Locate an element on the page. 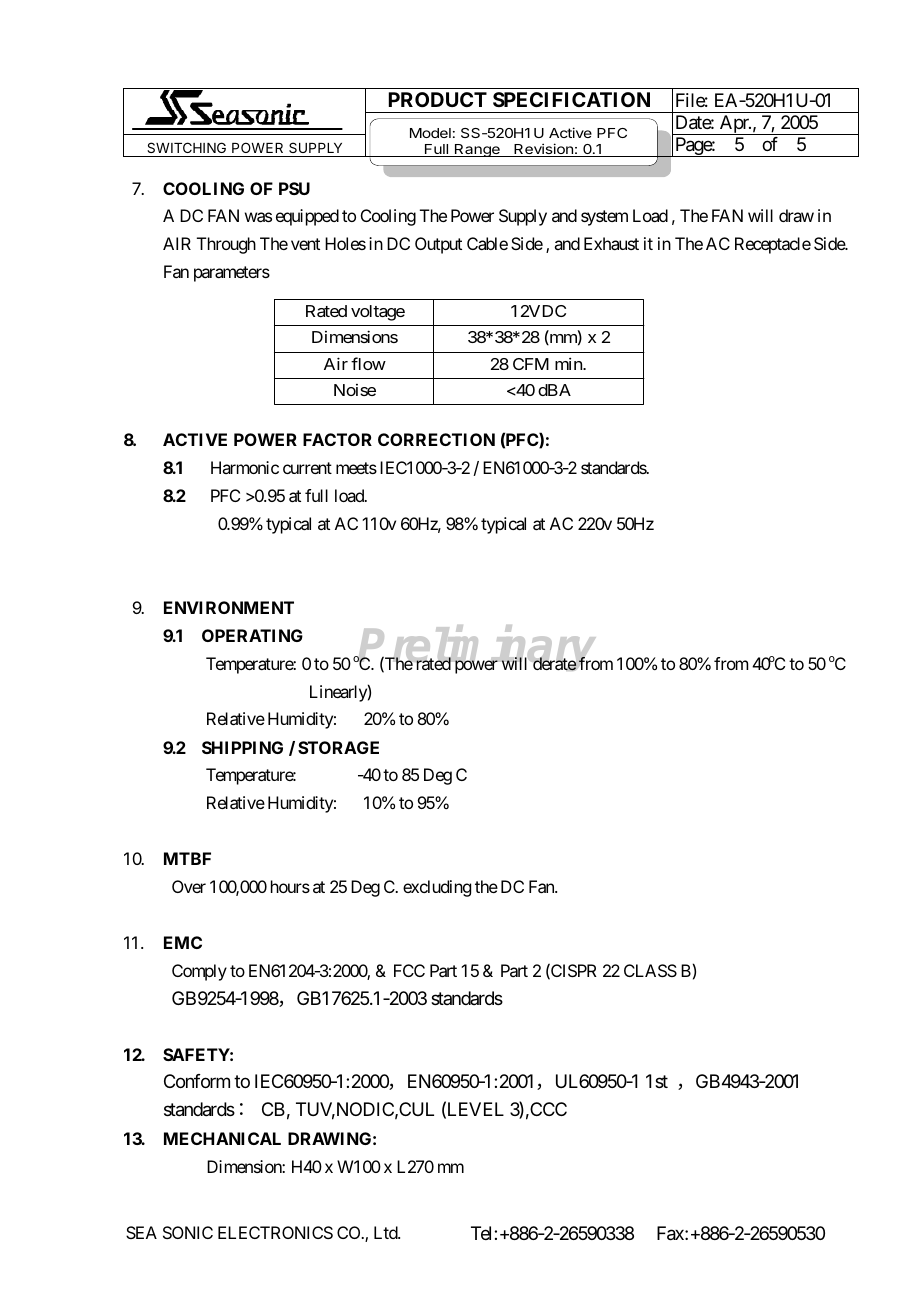 The height and width of the page is (1307, 924). Ltd is located at coordinates (386, 1232).
